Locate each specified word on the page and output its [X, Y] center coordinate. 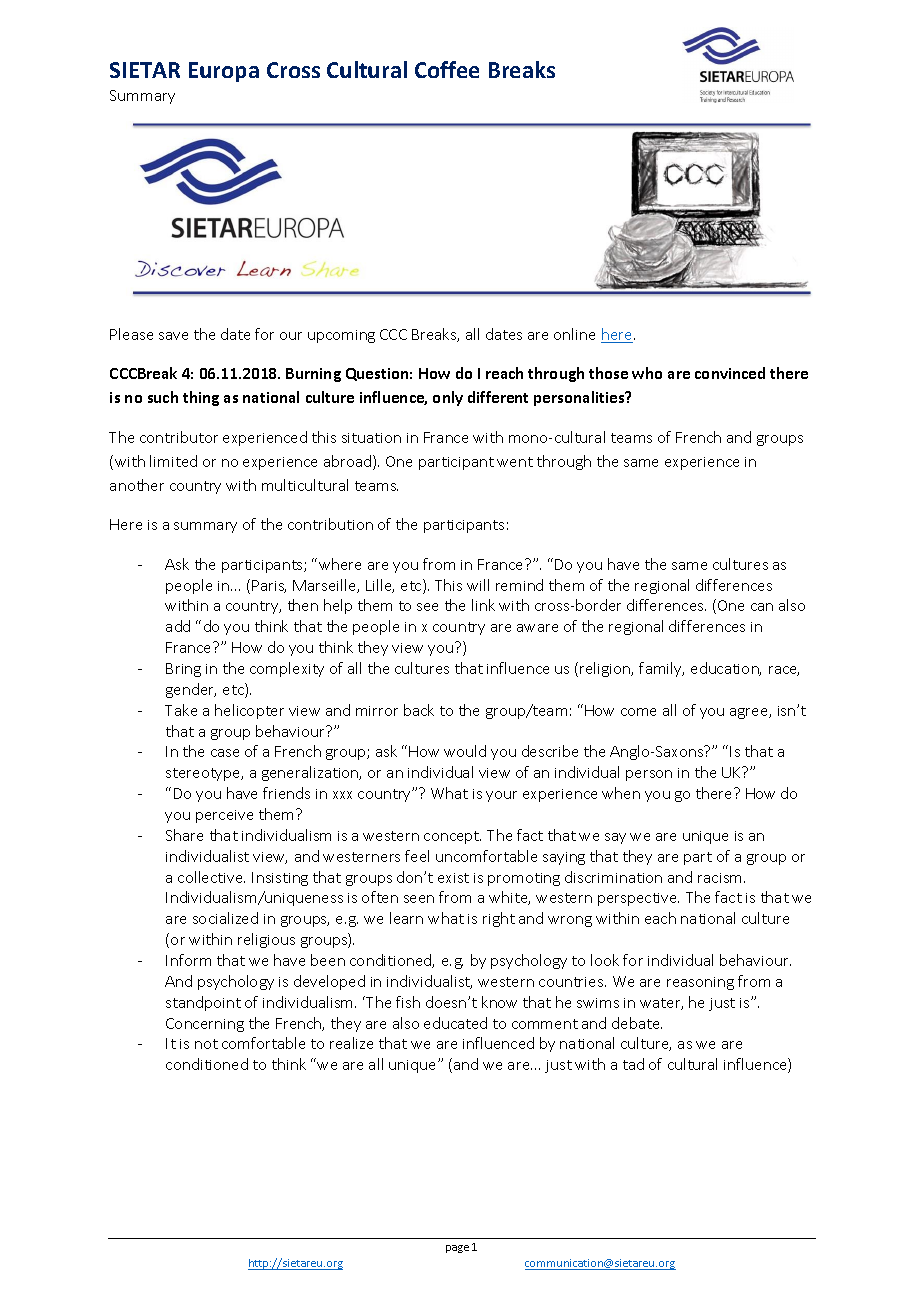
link [483, 605]
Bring [183, 670]
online [574, 334]
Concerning [205, 1025]
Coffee [447, 69]
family [661, 669]
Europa [224, 72]
